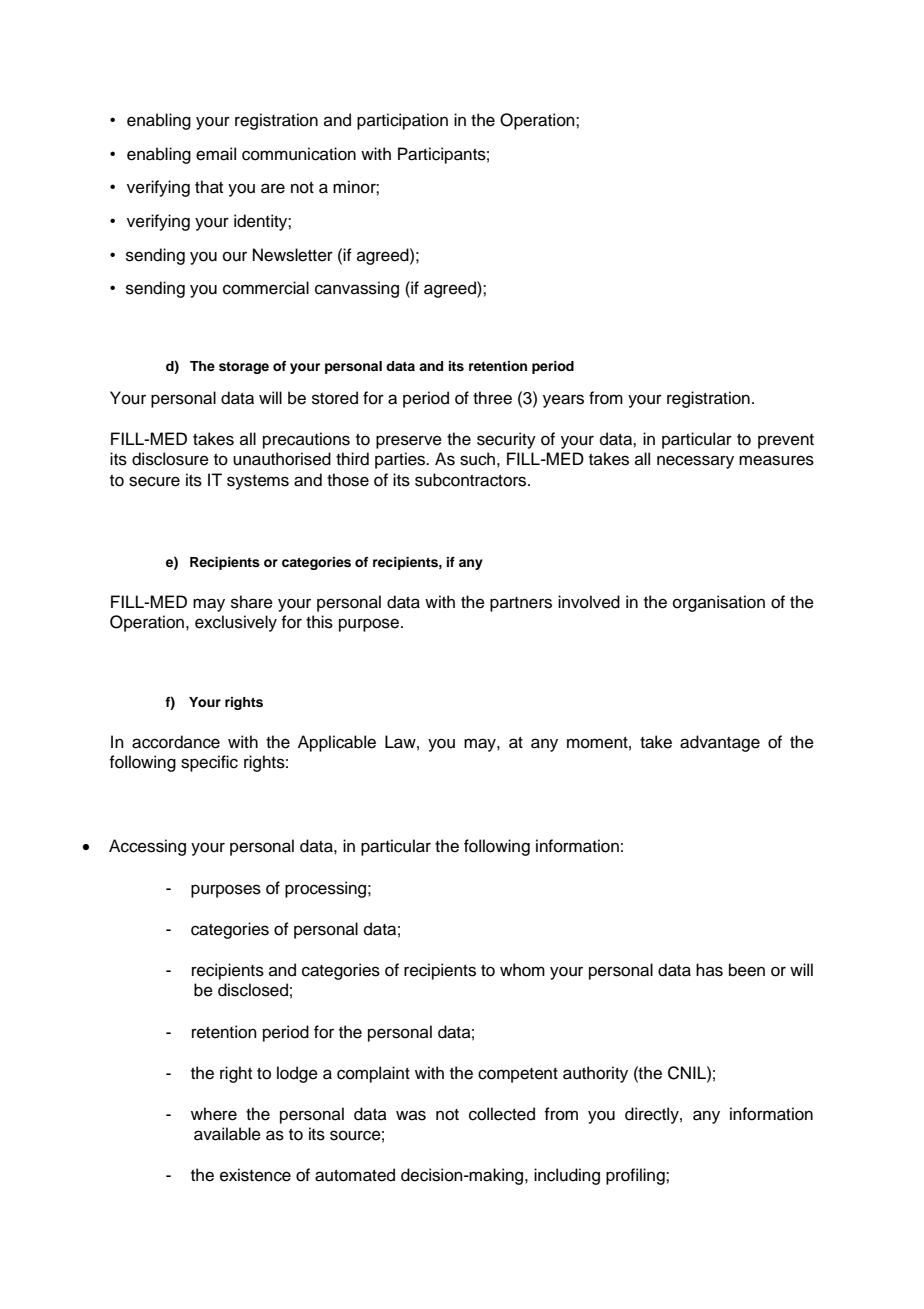 The height and width of the image is (1309, 924). What do you see at coordinates (227, 1134) in the image?
I see `available` at bounding box center [227, 1134].
